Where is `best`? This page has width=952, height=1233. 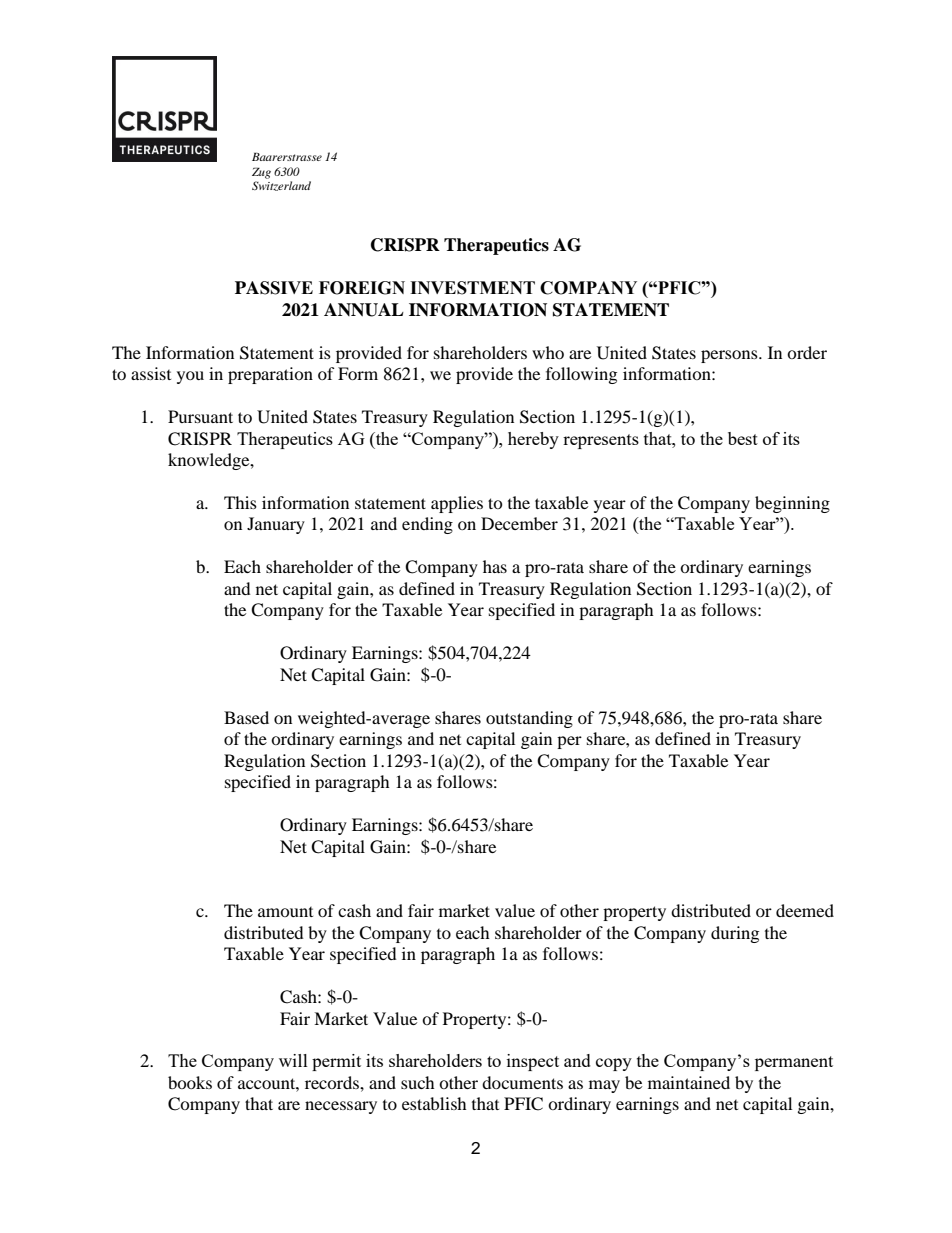 best is located at coordinates (743, 438).
